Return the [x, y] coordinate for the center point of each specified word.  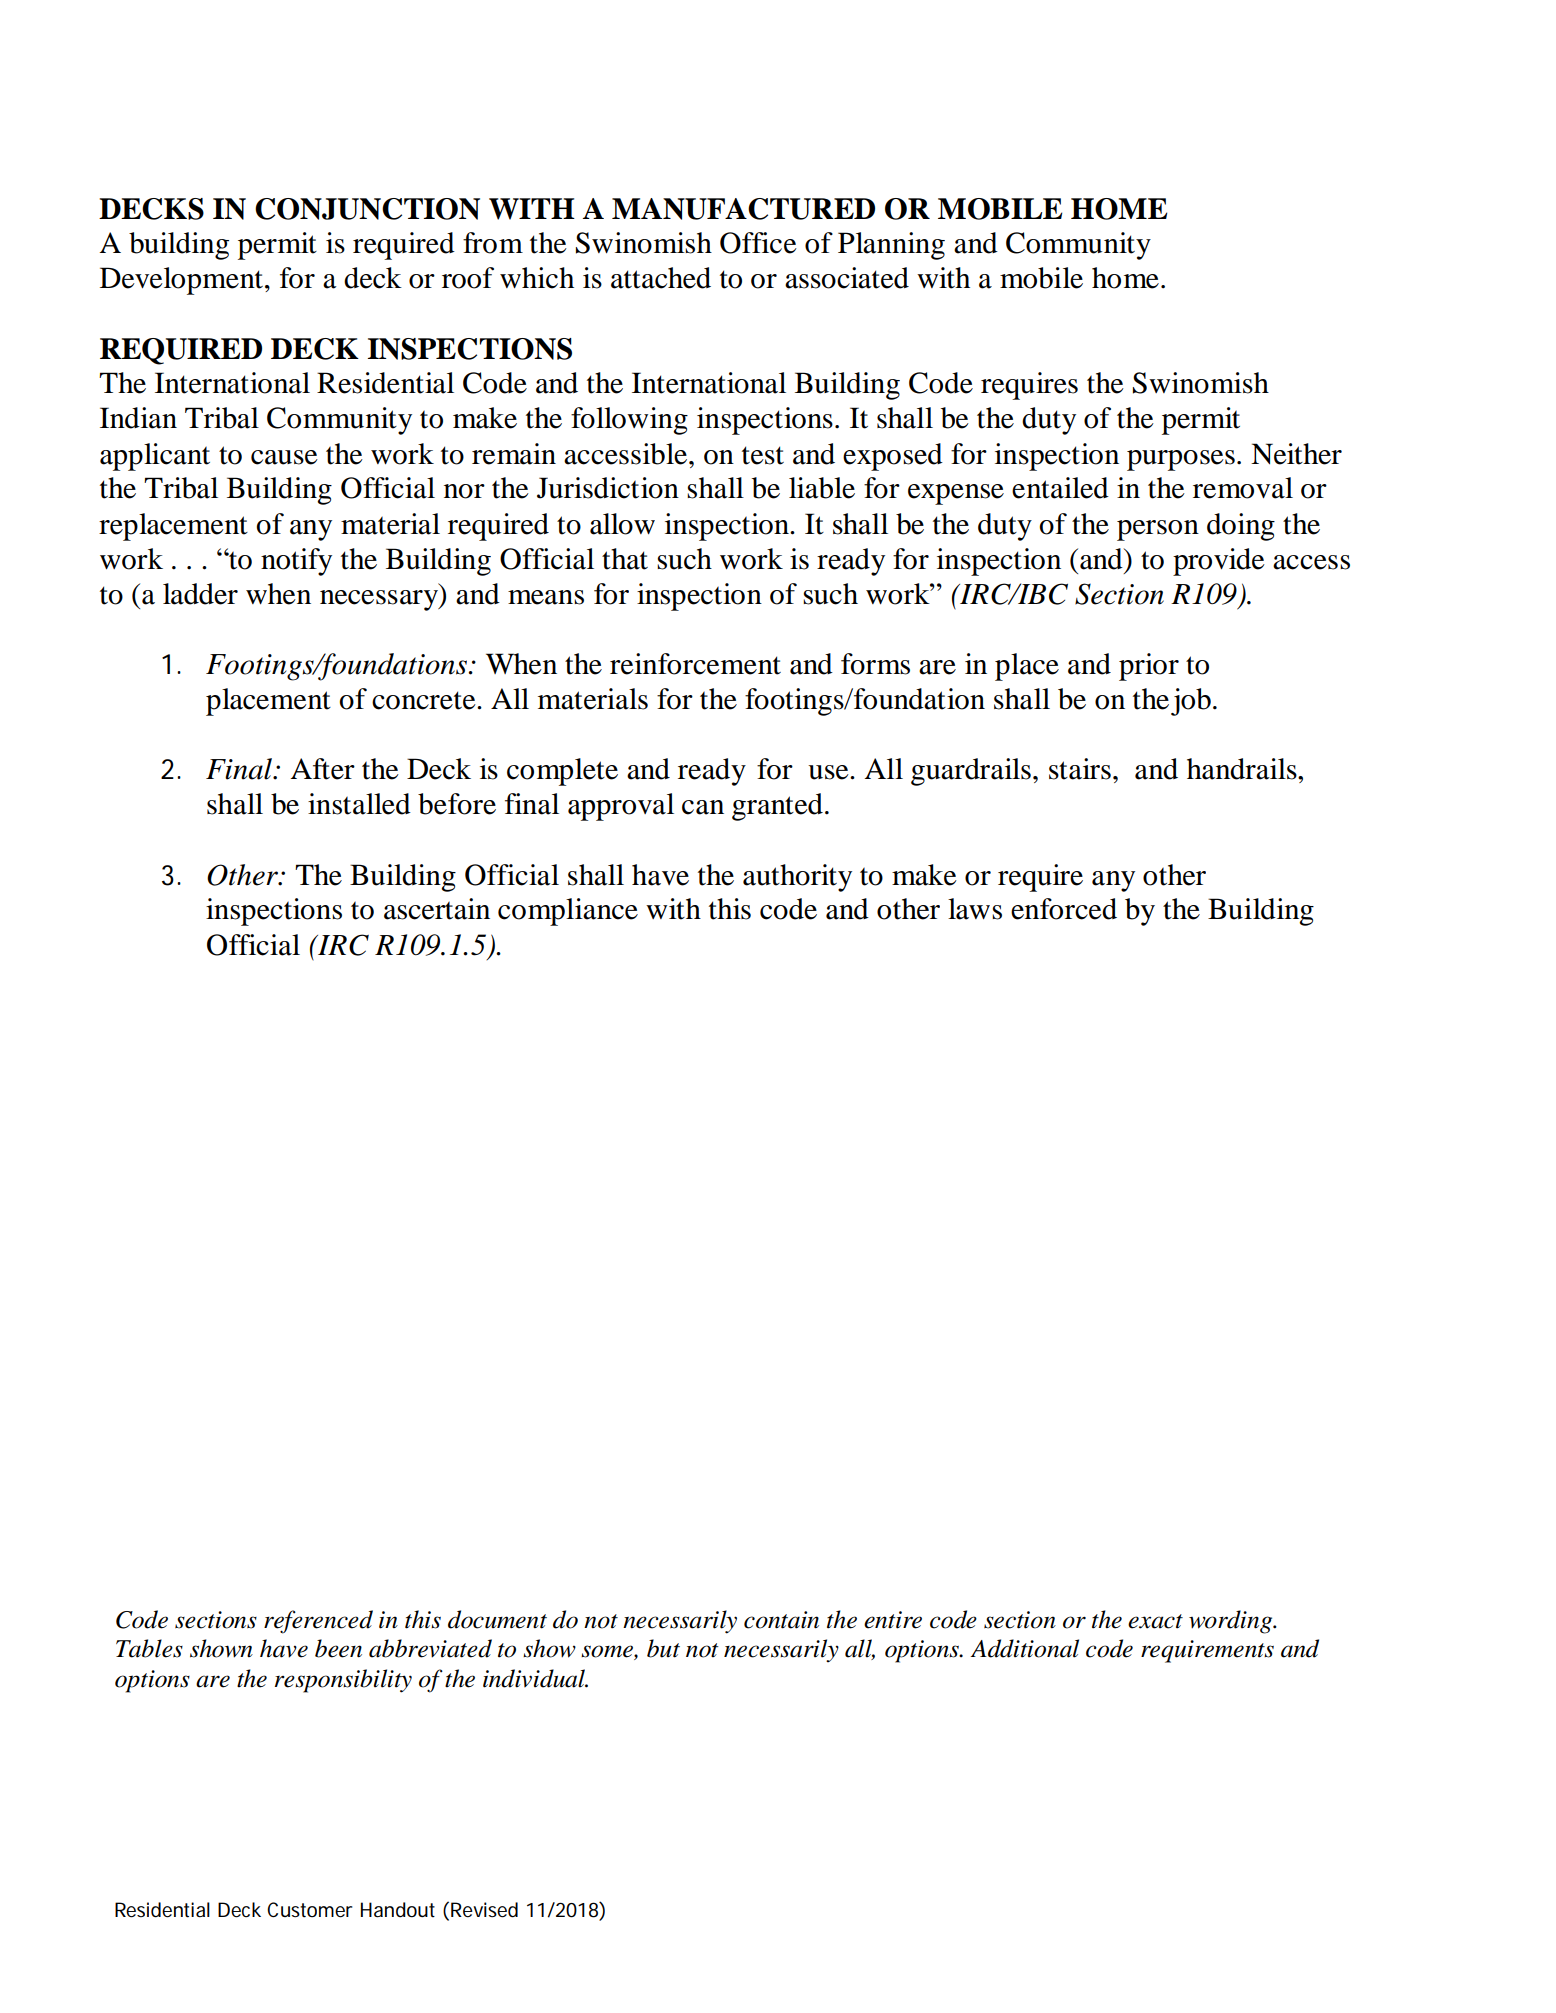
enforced [1064, 909]
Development [181, 281]
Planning [891, 246]
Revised [484, 1910]
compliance [568, 912]
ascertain [437, 909]
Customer [309, 1910]
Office [758, 243]
